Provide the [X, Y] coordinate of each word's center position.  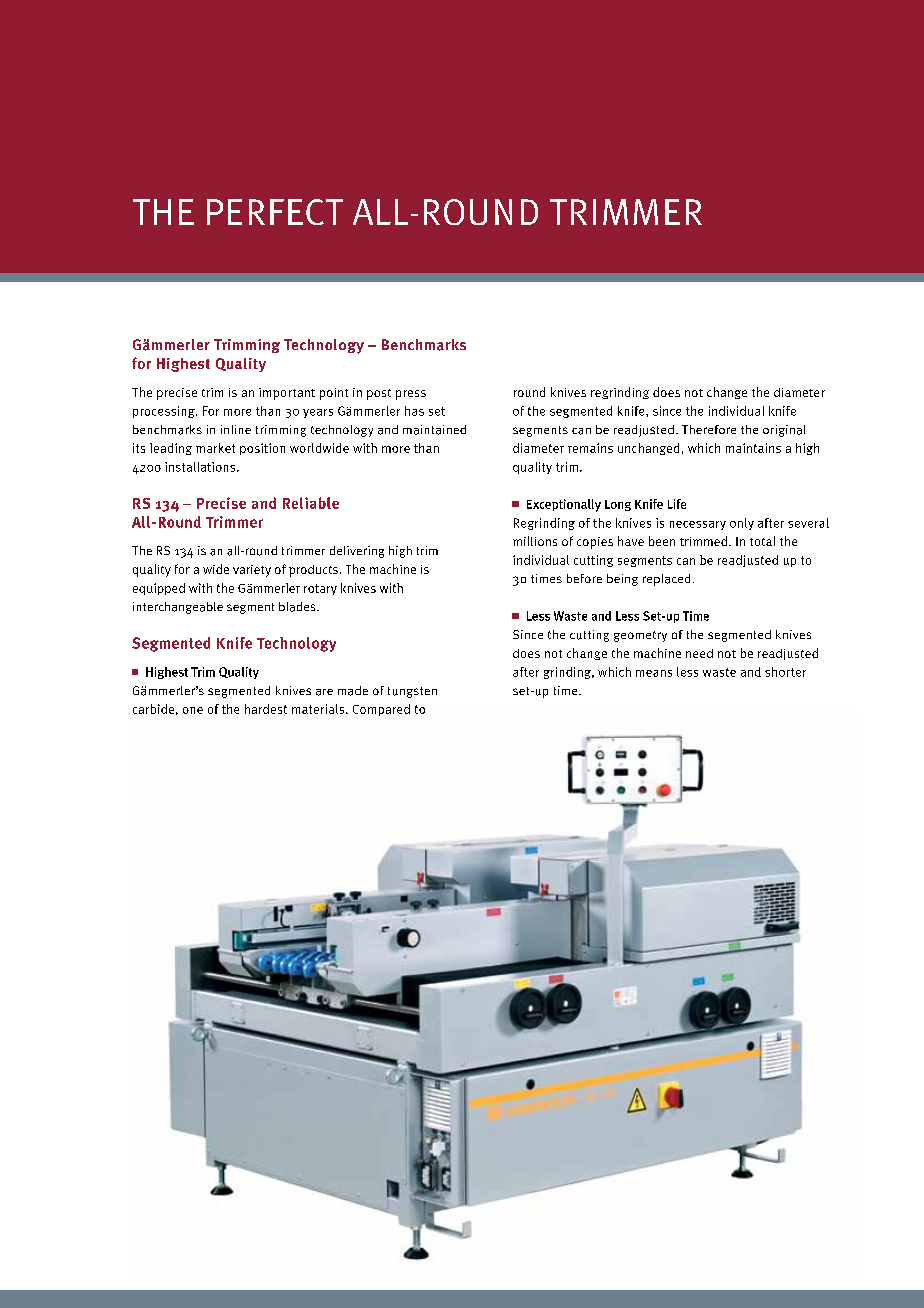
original [784, 431]
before [584, 578]
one [193, 710]
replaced [666, 580]
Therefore [709, 429]
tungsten [412, 692]
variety [252, 571]
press [411, 395]
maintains [753, 448]
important [287, 394]
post [379, 394]
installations [201, 467]
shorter [785, 672]
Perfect [275, 212]
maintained [434, 430]
